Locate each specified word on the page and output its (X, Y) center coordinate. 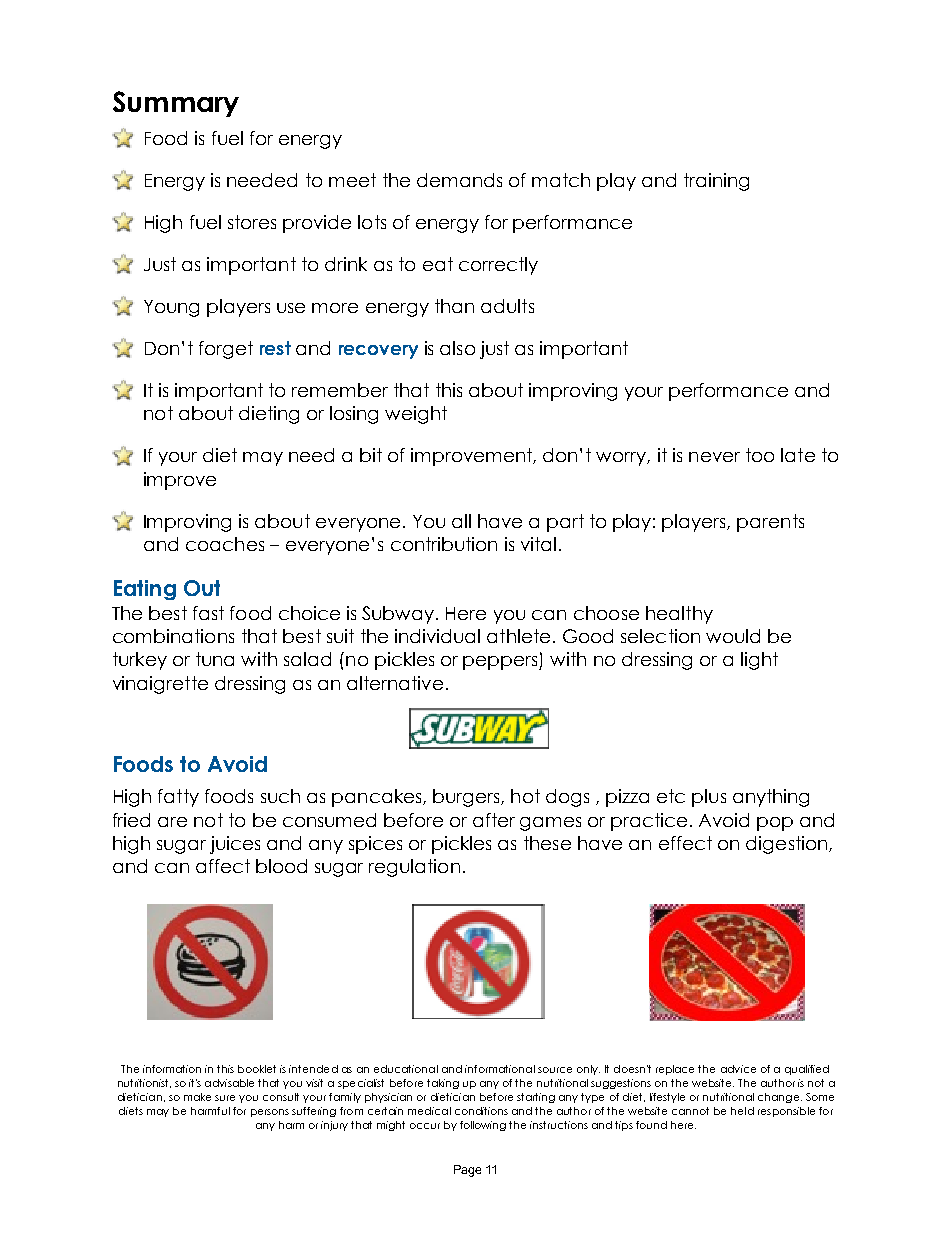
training (716, 182)
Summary (176, 104)
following (483, 1126)
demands (459, 180)
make (197, 1097)
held (742, 1111)
